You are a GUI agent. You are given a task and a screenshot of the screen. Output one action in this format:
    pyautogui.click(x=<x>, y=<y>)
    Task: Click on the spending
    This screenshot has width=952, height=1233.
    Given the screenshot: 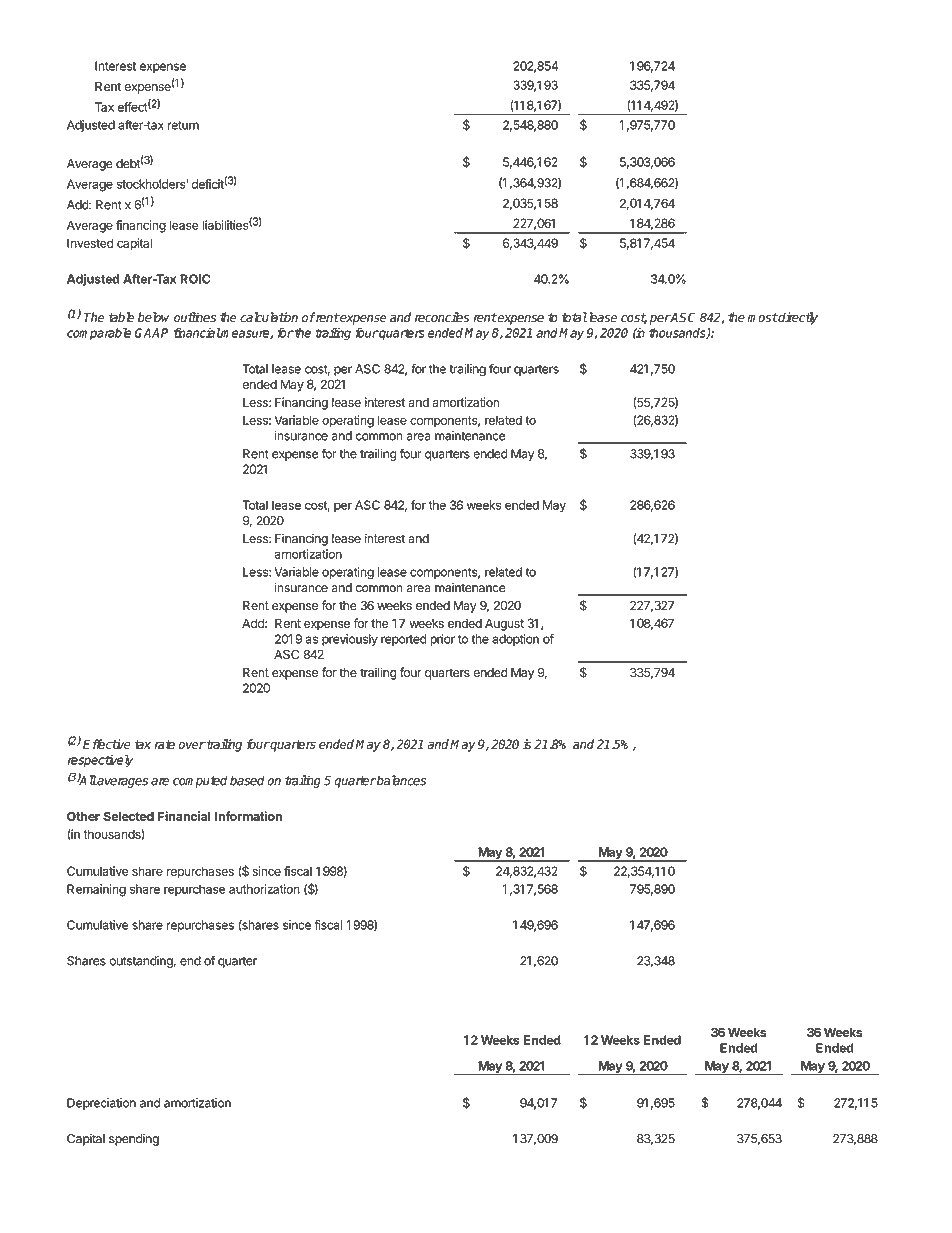 What is the action you would take?
    pyautogui.click(x=134, y=1140)
